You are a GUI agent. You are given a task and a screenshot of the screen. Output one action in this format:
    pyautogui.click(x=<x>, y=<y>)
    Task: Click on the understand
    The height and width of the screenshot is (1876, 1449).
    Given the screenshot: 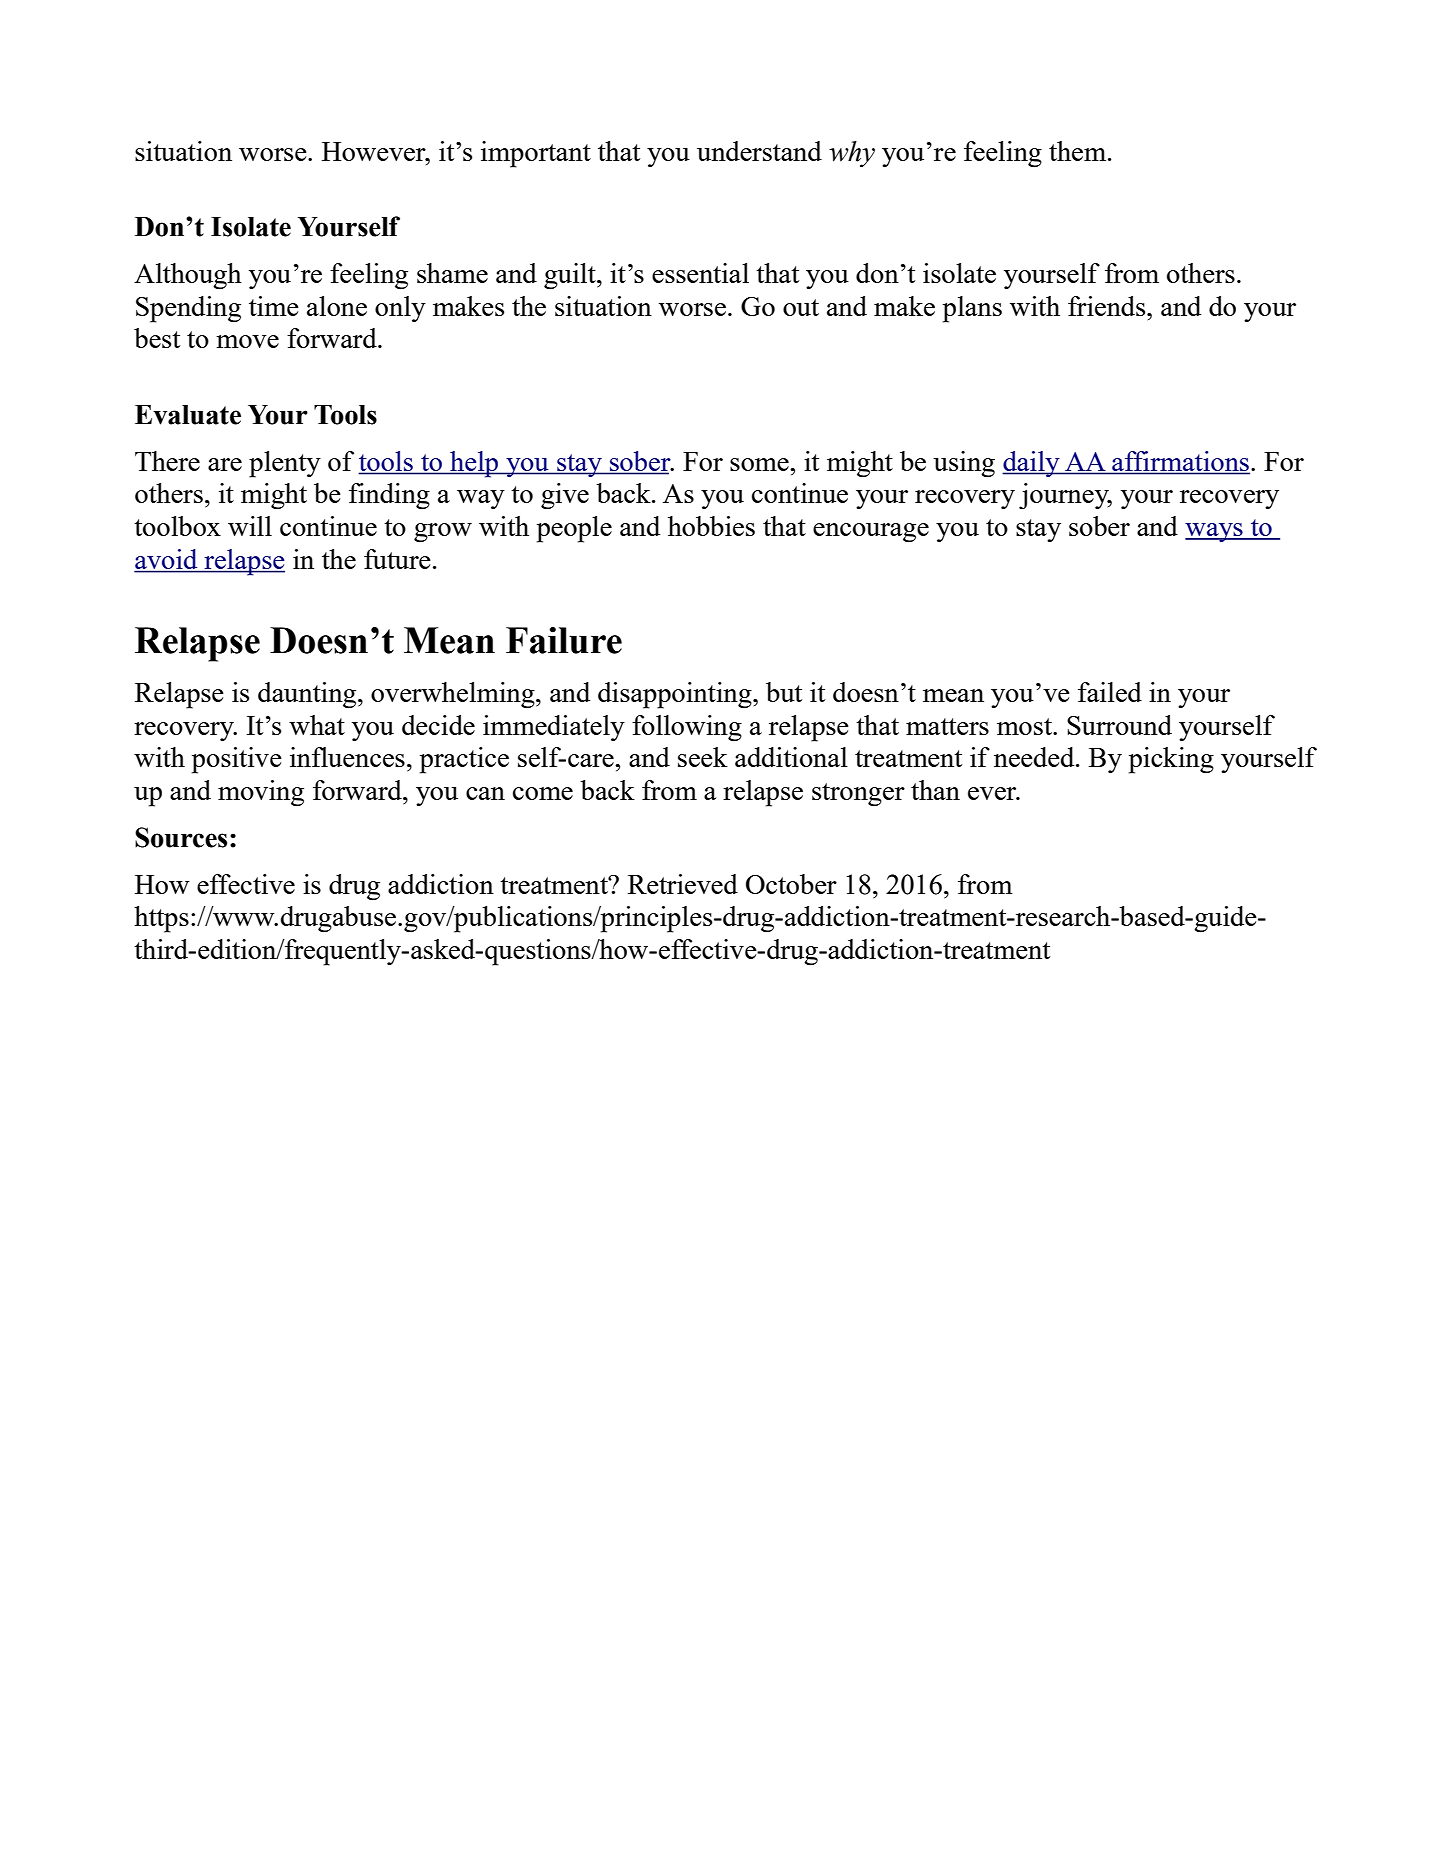 What is the action you would take?
    pyautogui.click(x=759, y=151)
